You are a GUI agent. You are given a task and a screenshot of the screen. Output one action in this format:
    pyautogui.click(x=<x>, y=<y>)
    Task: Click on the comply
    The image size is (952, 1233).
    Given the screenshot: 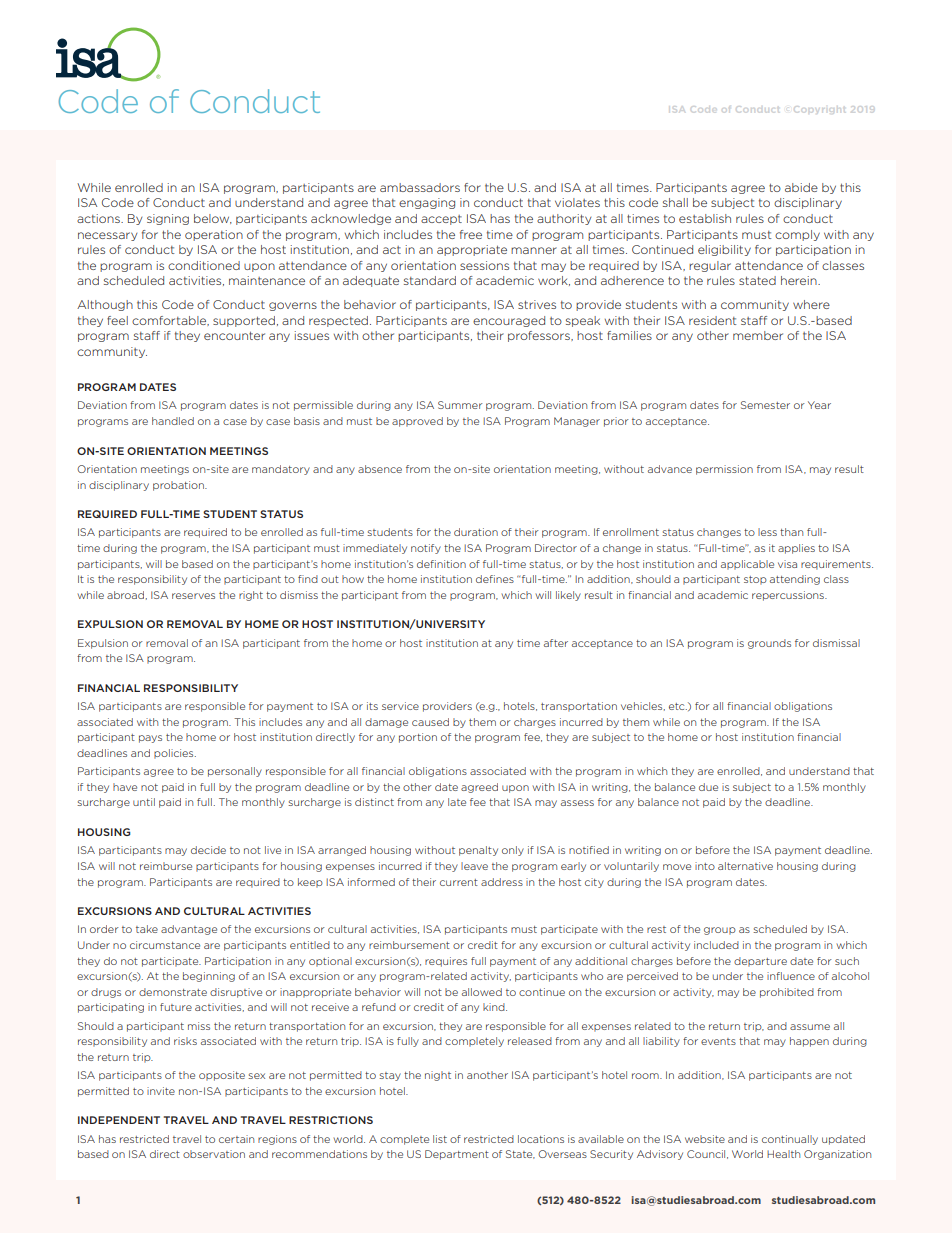 What is the action you would take?
    pyautogui.click(x=797, y=235)
